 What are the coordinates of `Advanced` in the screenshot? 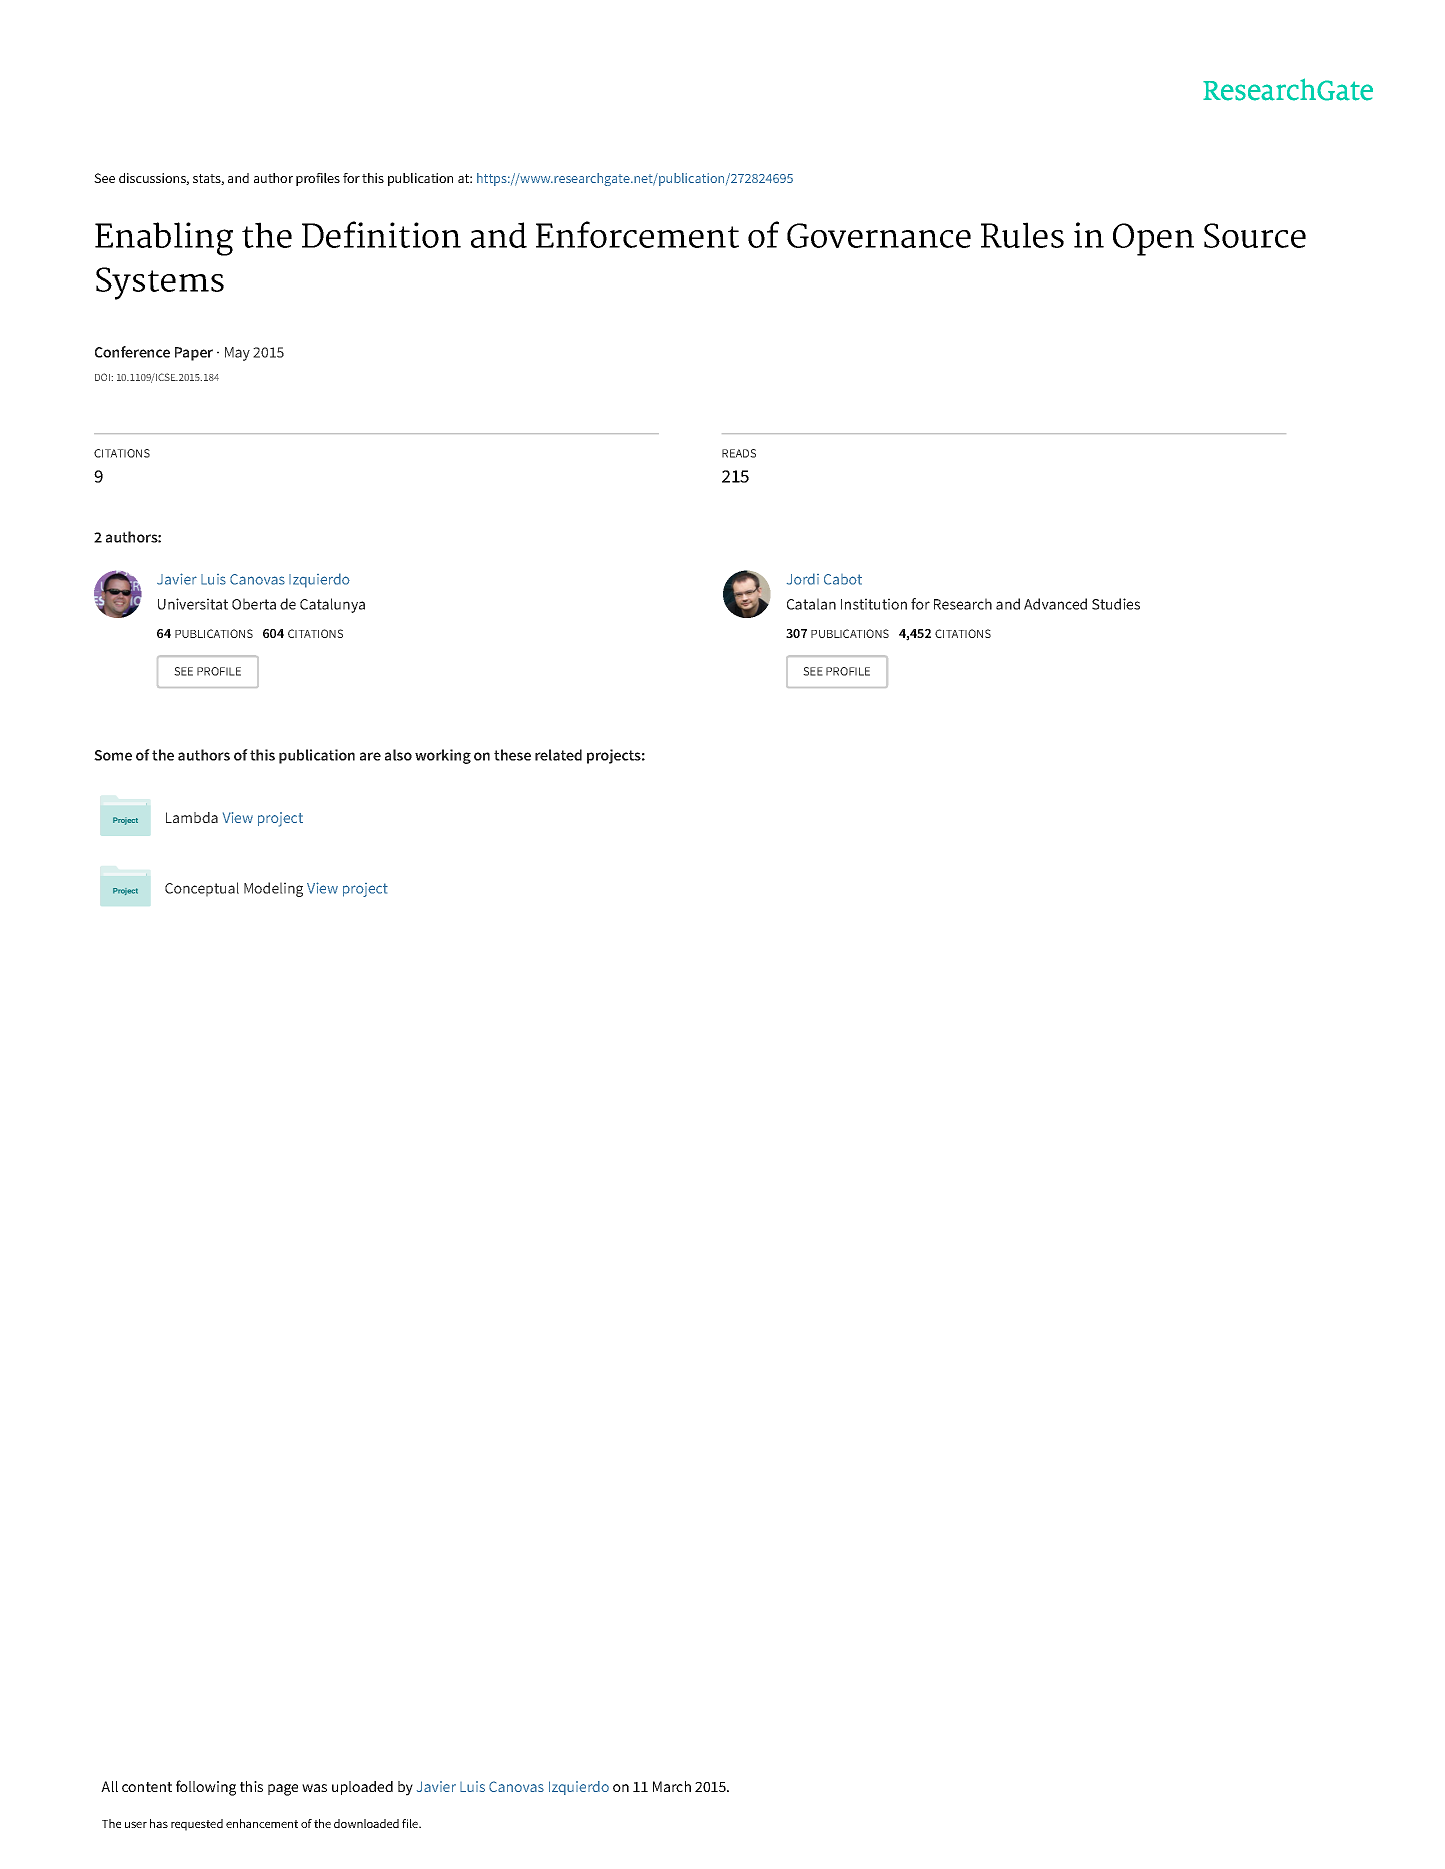 It's located at (1055, 604).
